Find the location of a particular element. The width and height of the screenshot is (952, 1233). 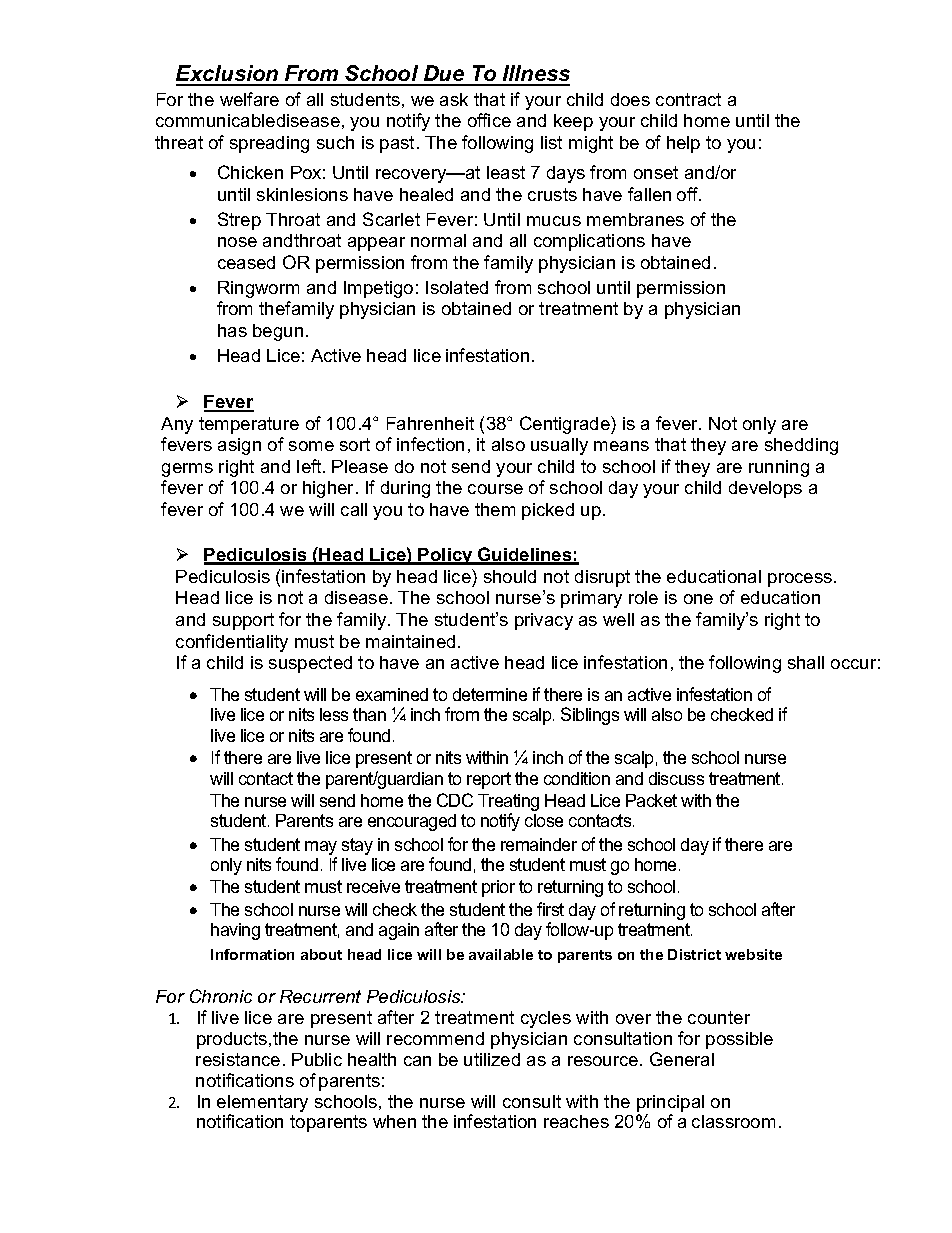

office is located at coordinates (489, 120).
